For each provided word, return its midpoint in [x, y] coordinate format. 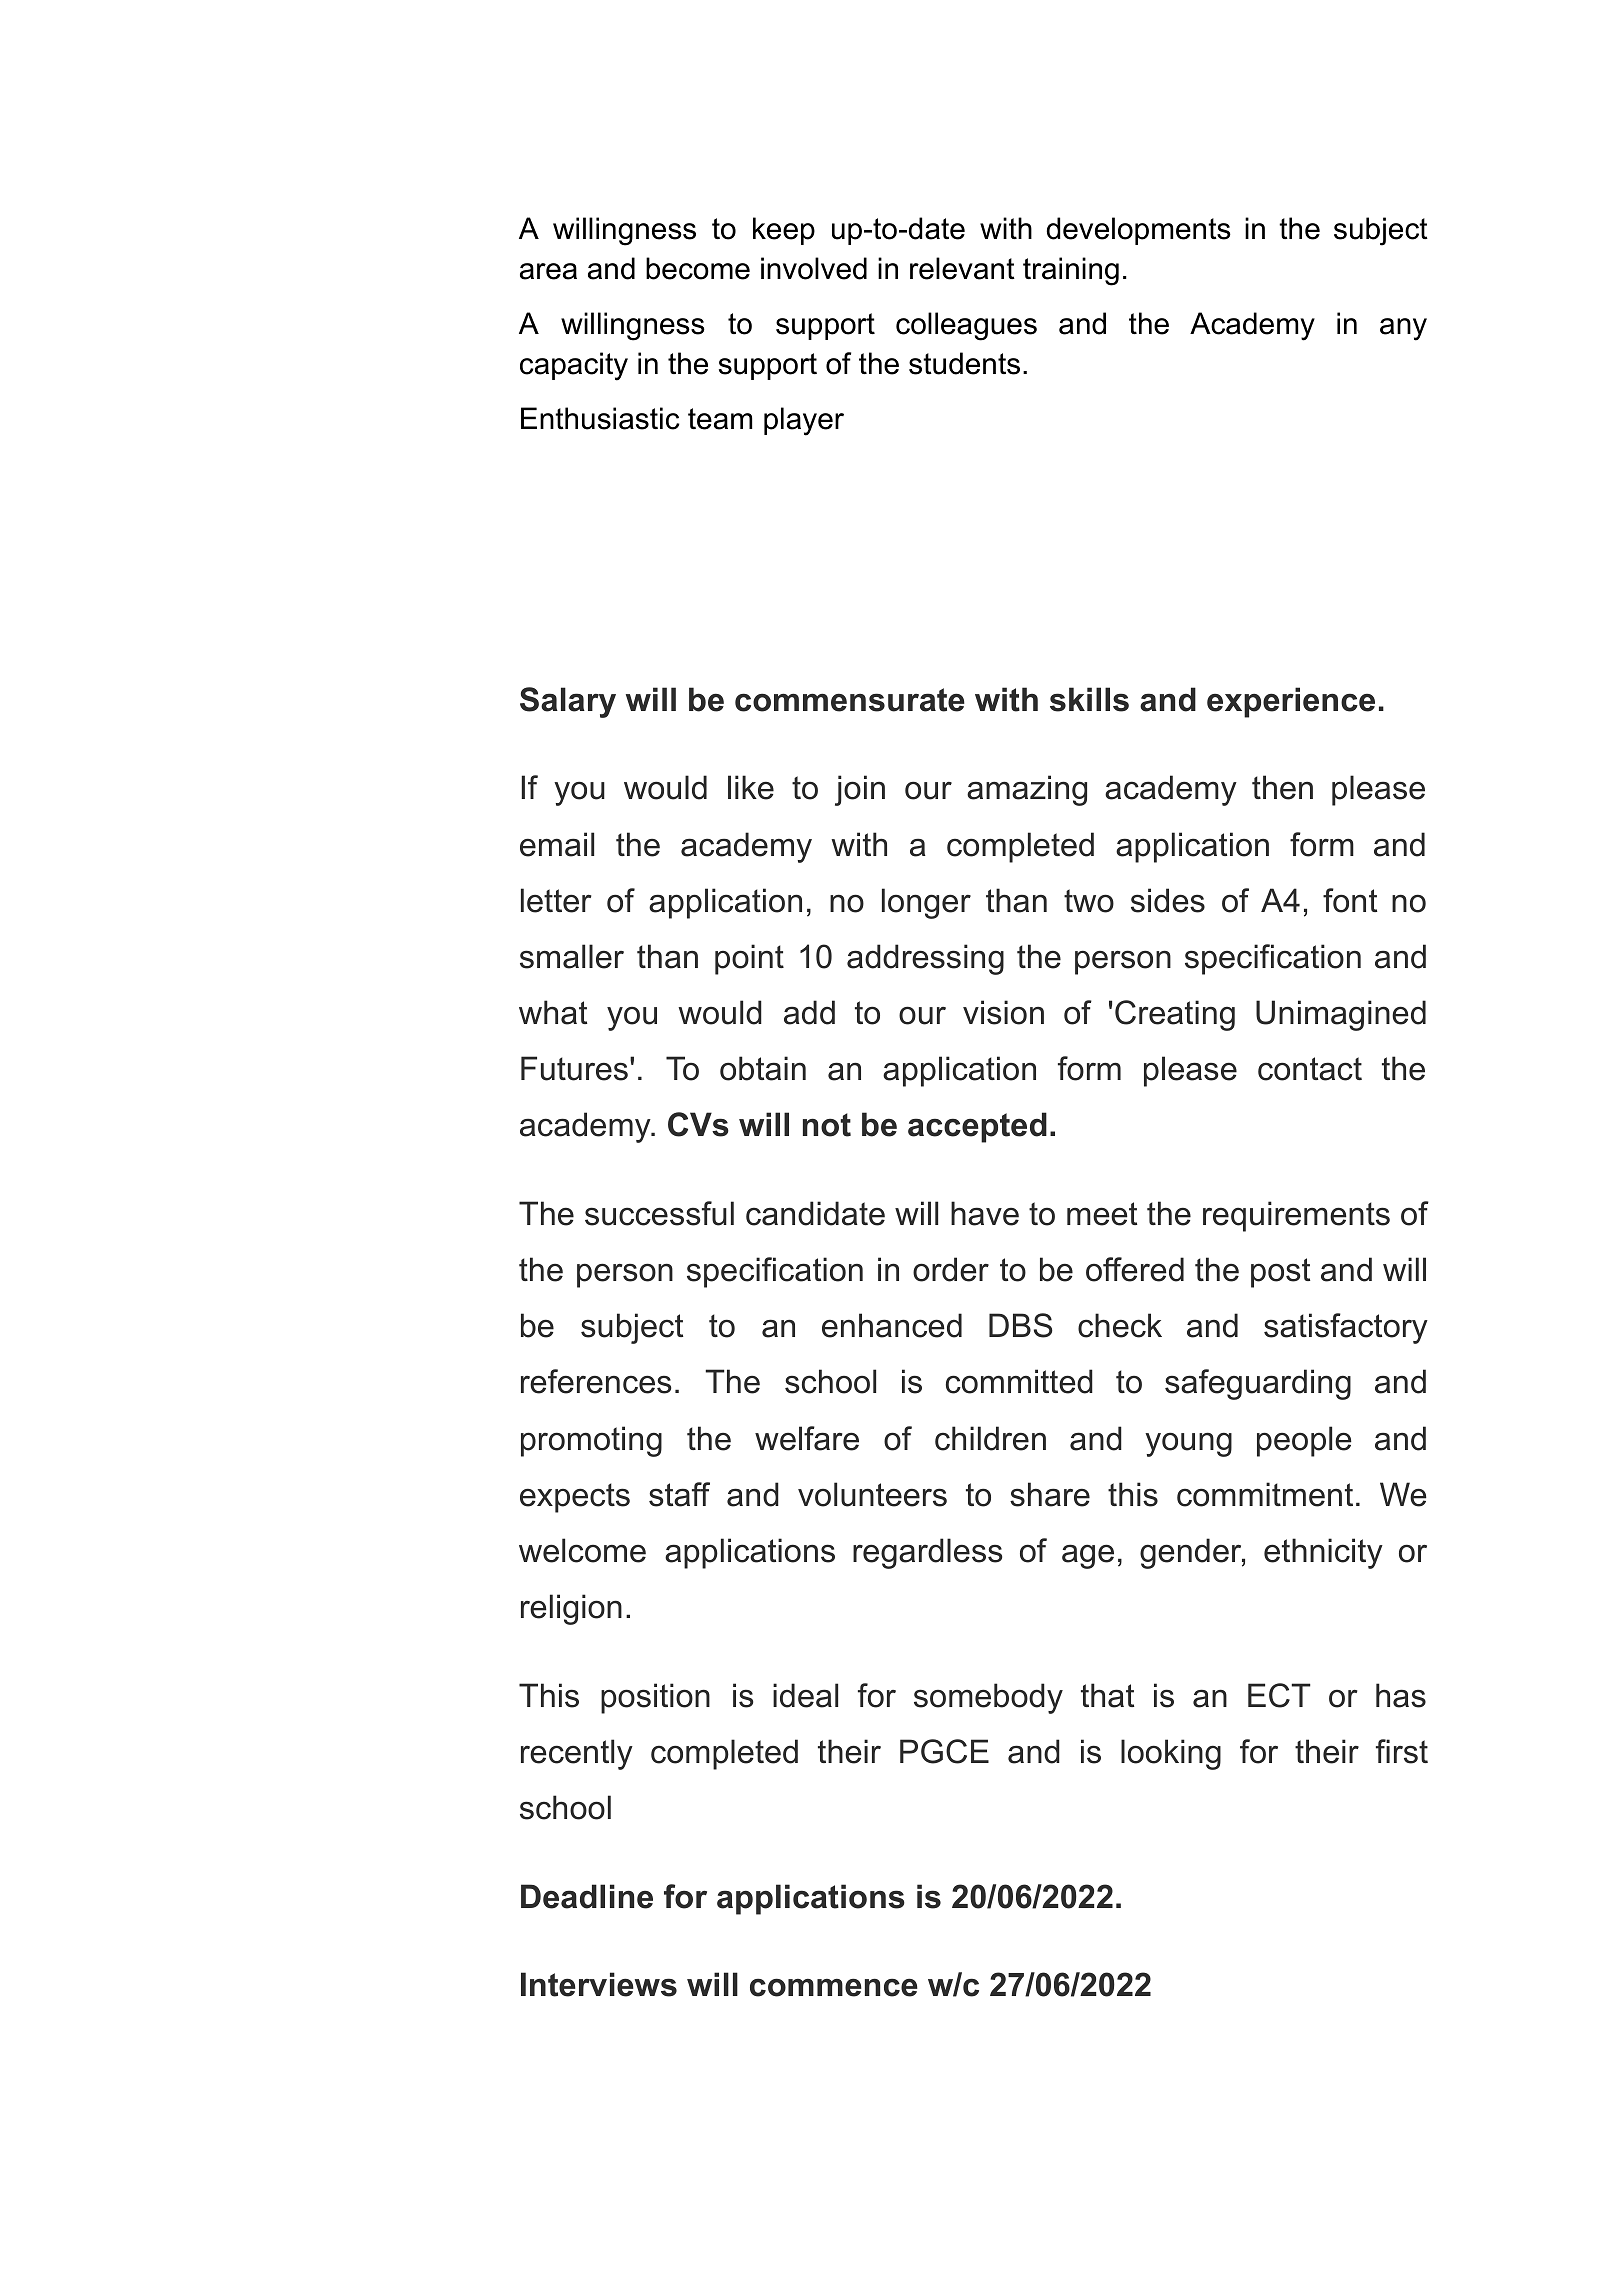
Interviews [599, 1984]
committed [1019, 1381]
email [557, 844]
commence [834, 1987]
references [596, 1381]
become [698, 268]
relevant [962, 268]
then [1282, 787]
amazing [1027, 790]
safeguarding [1258, 1384]
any [1403, 329]
